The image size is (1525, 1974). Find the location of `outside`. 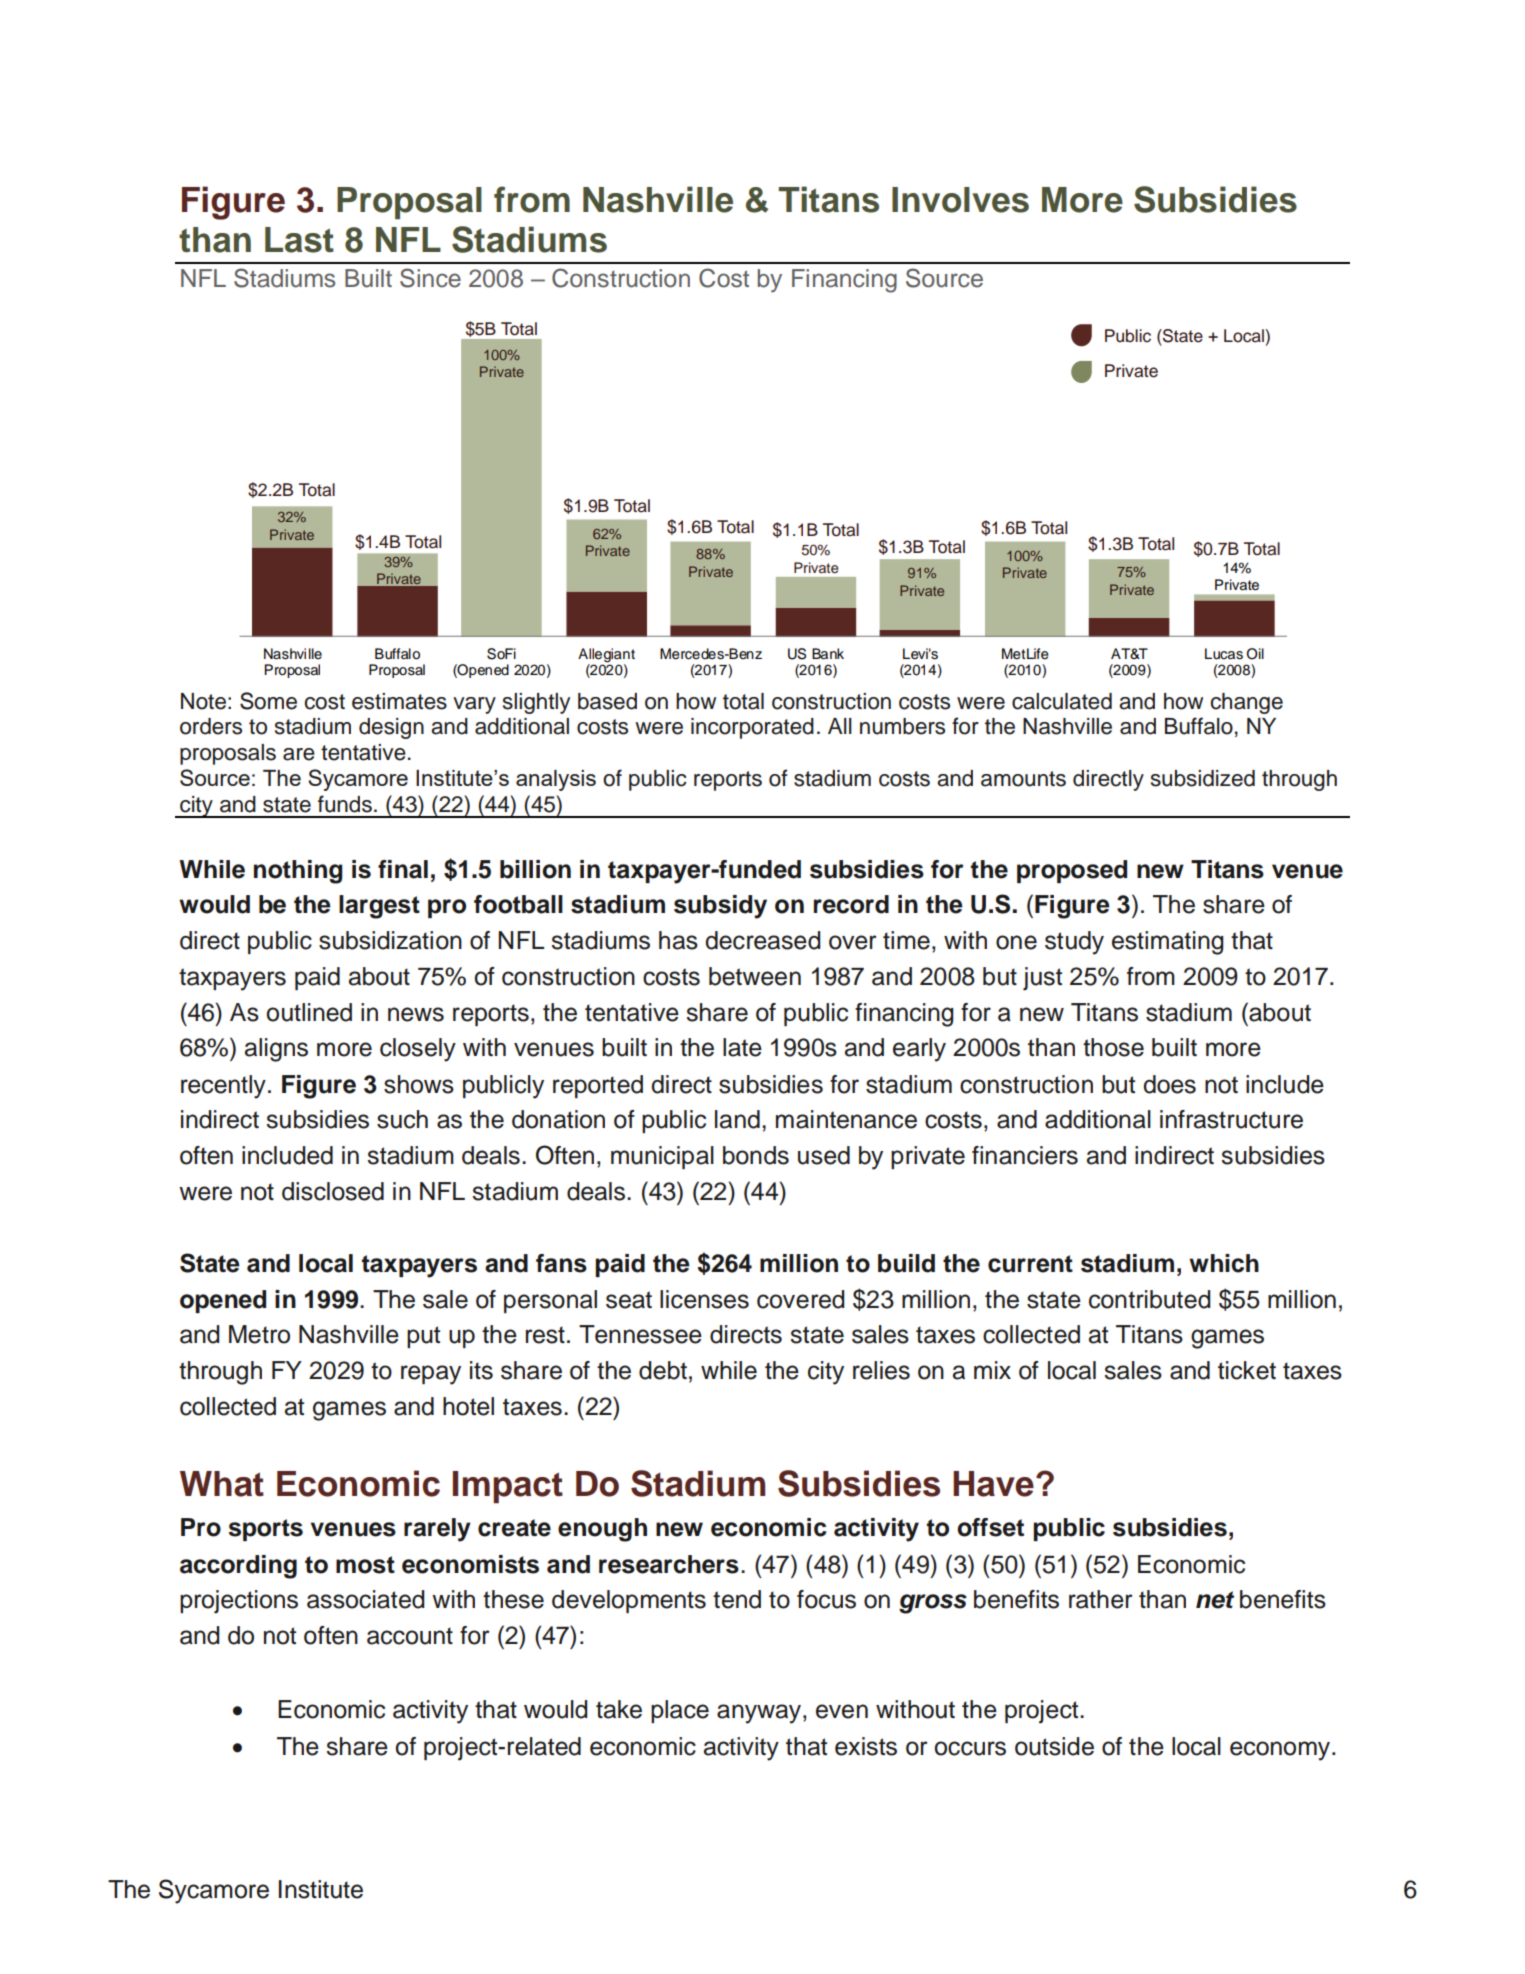

outside is located at coordinates (1054, 1746).
